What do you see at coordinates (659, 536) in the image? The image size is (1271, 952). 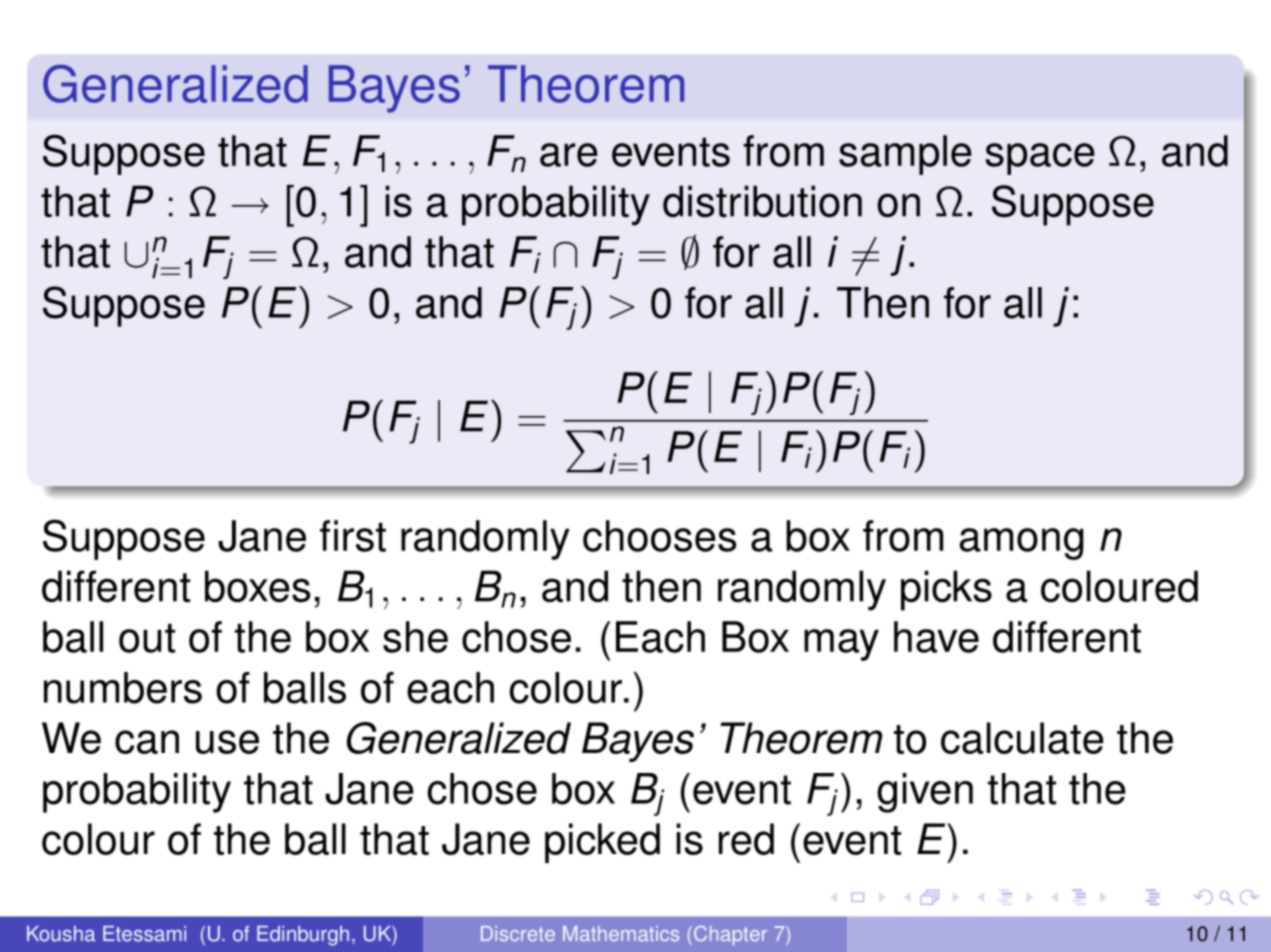 I see `chooses` at bounding box center [659, 536].
